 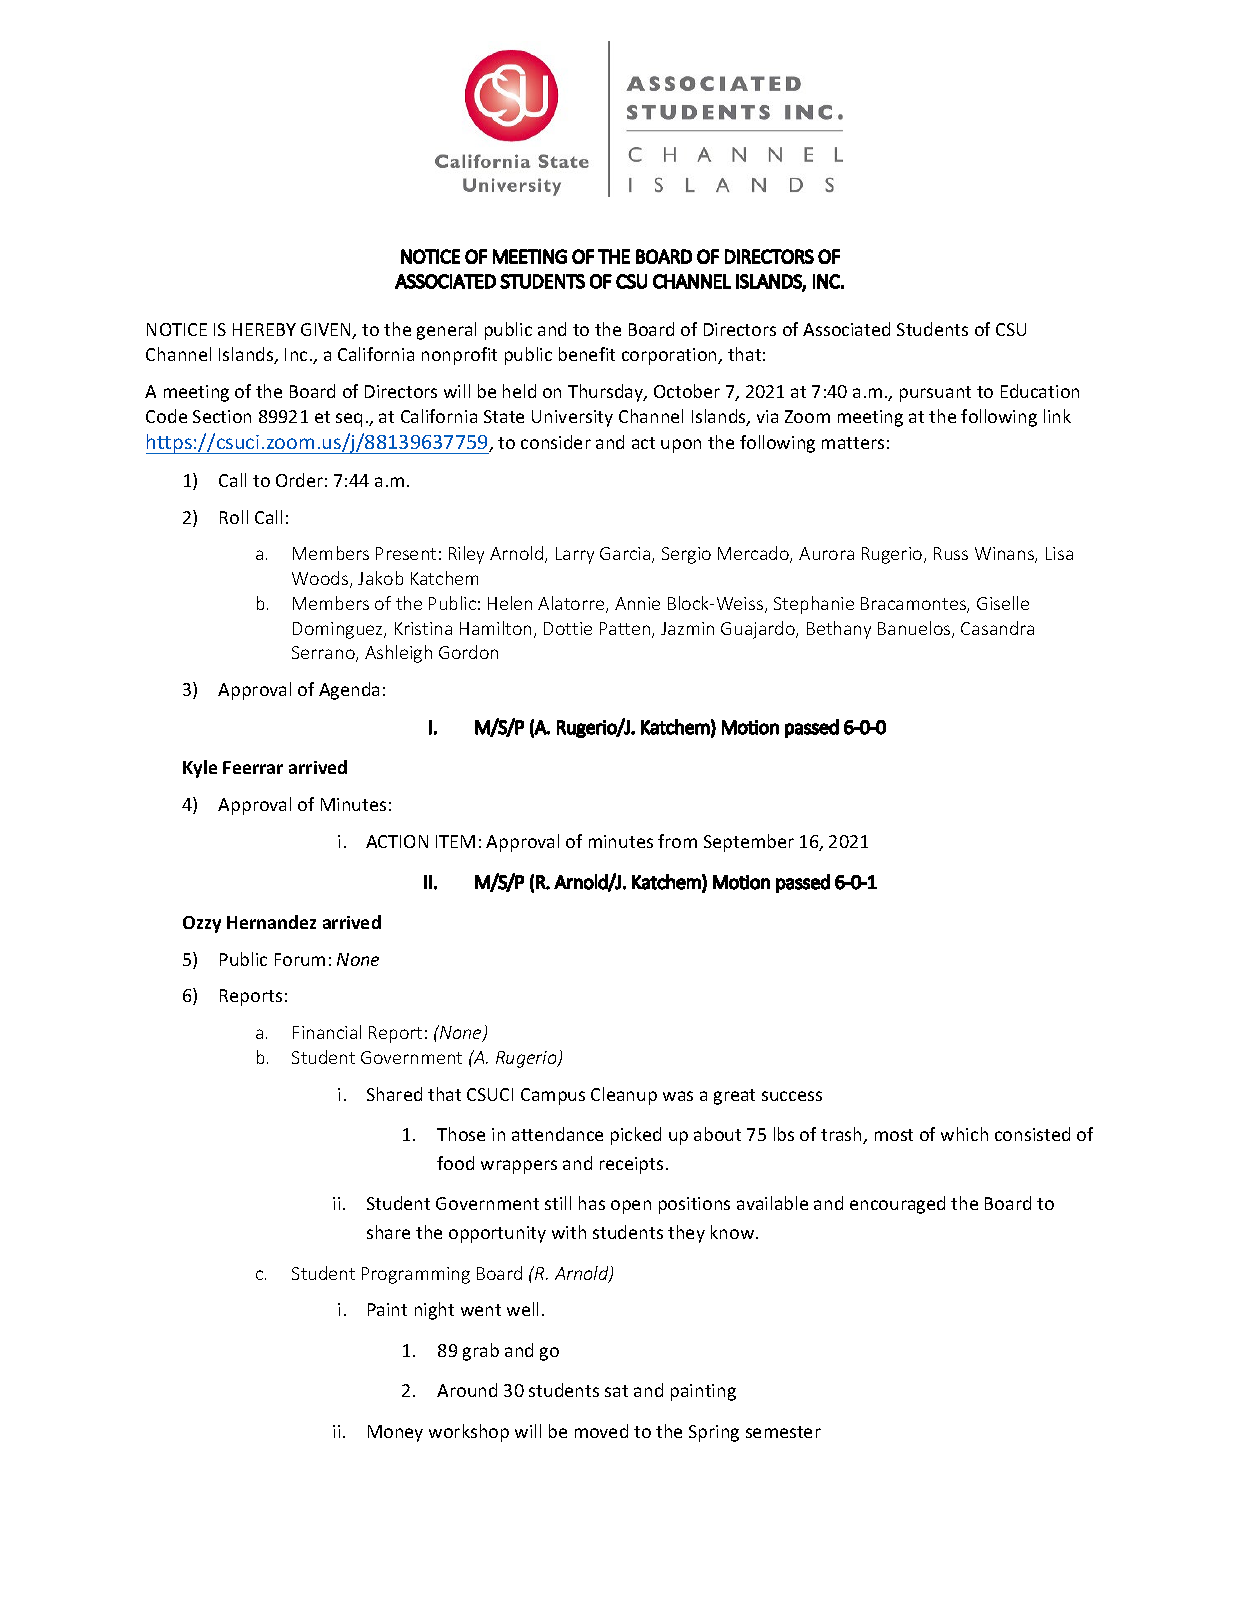 What do you see at coordinates (395, 1433) in the page?
I see `Money` at bounding box center [395, 1433].
